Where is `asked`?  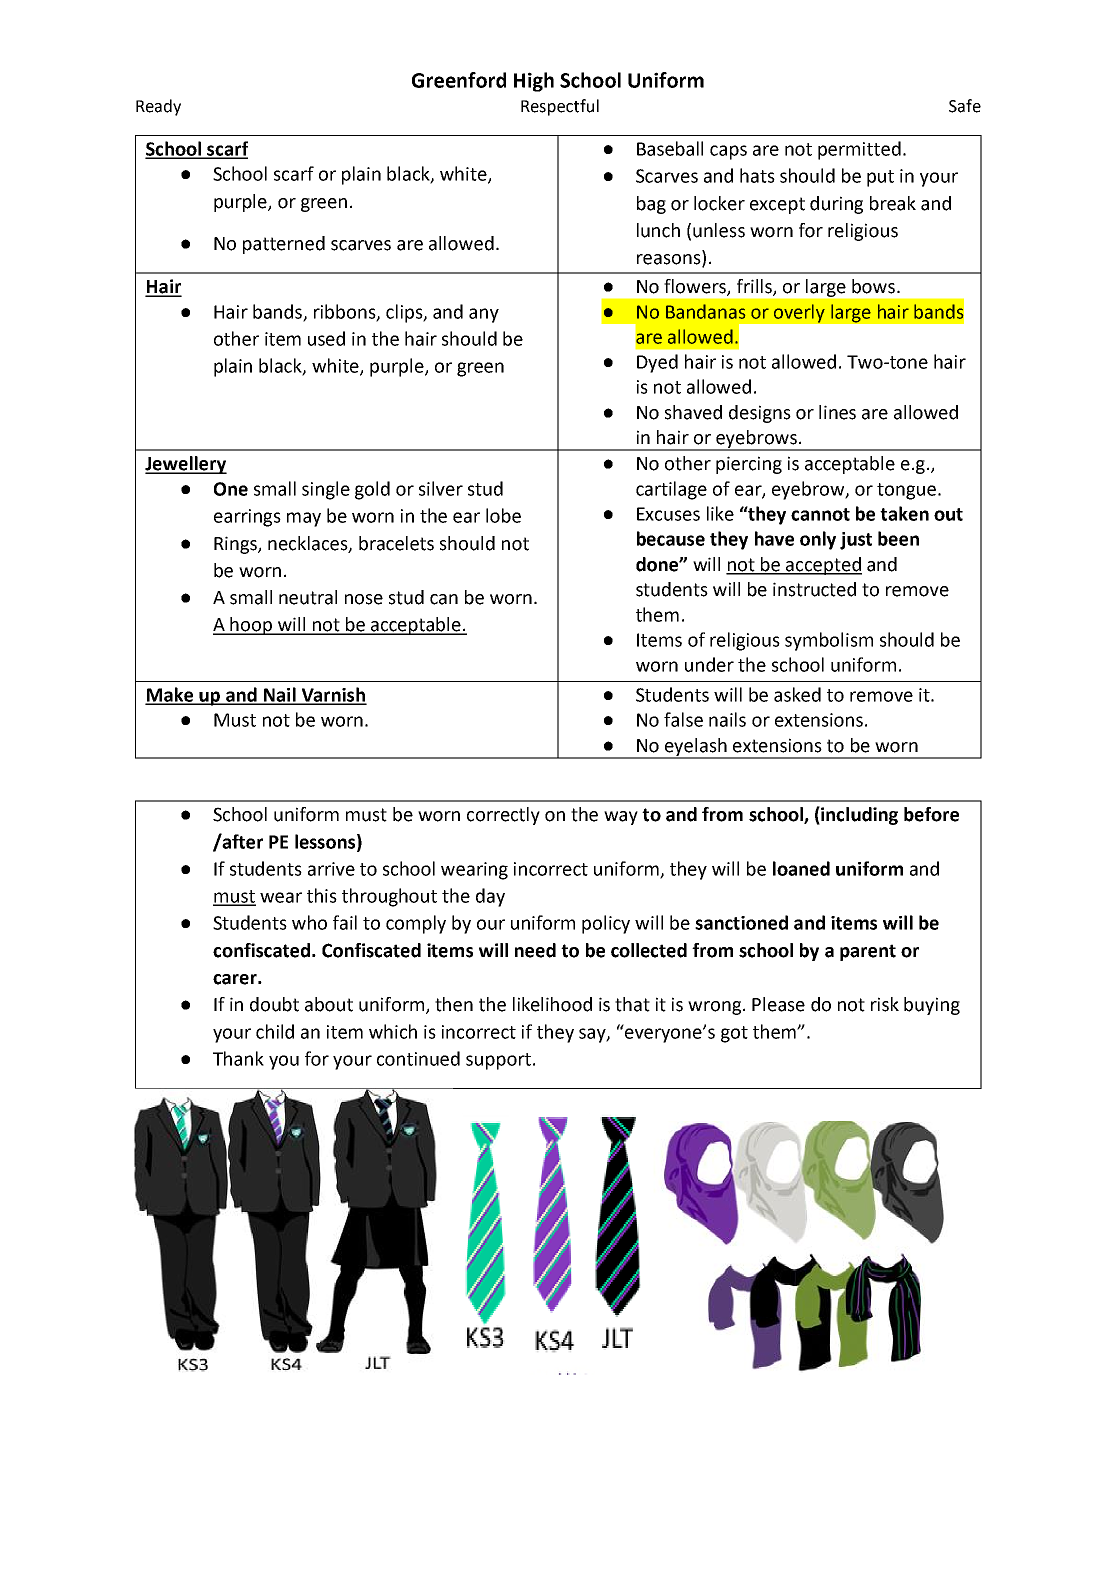 asked is located at coordinates (797, 694).
